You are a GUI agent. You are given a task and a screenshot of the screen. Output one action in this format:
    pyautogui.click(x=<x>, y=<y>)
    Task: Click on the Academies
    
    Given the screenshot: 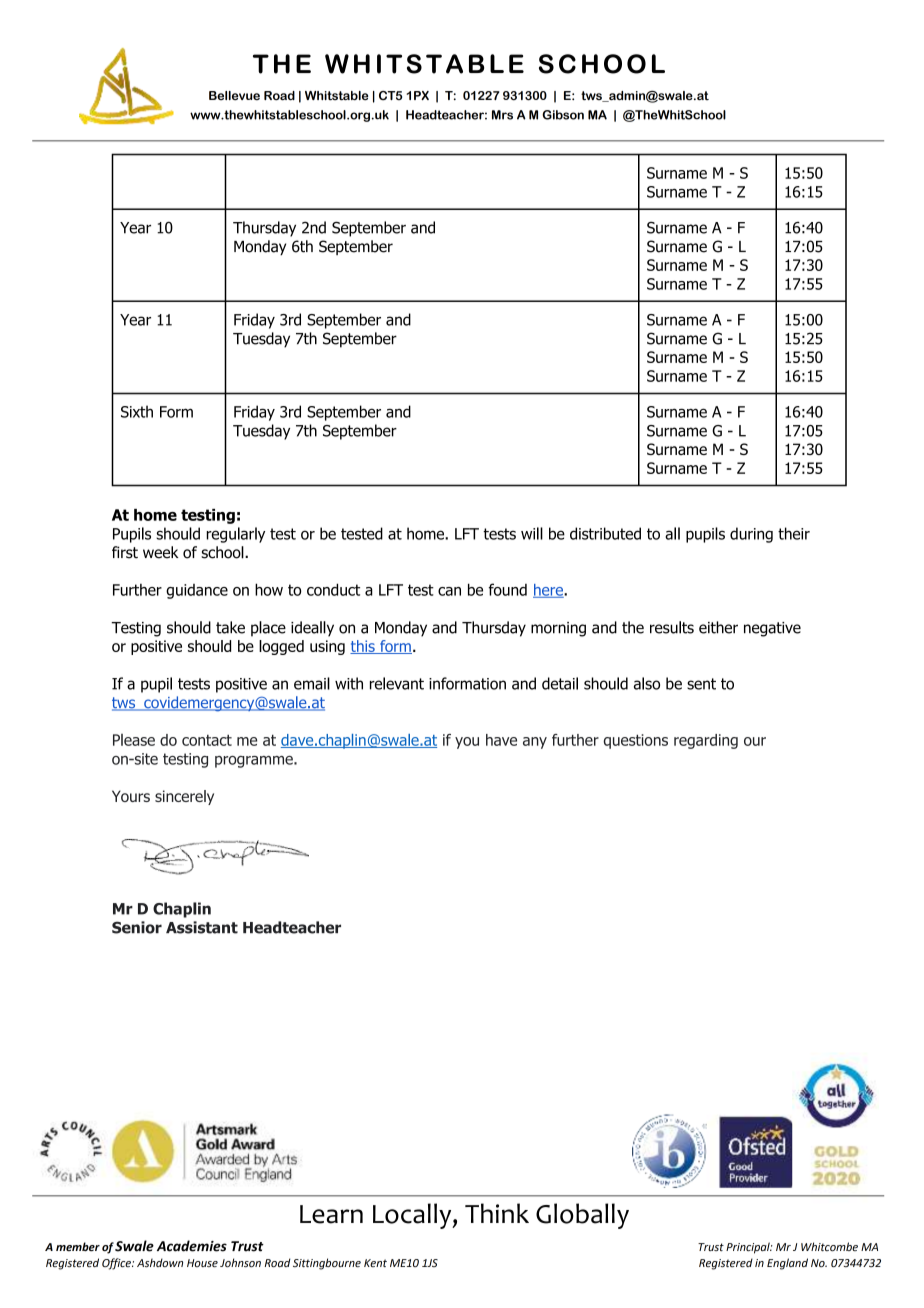 What is the action you would take?
    pyautogui.click(x=192, y=1246)
